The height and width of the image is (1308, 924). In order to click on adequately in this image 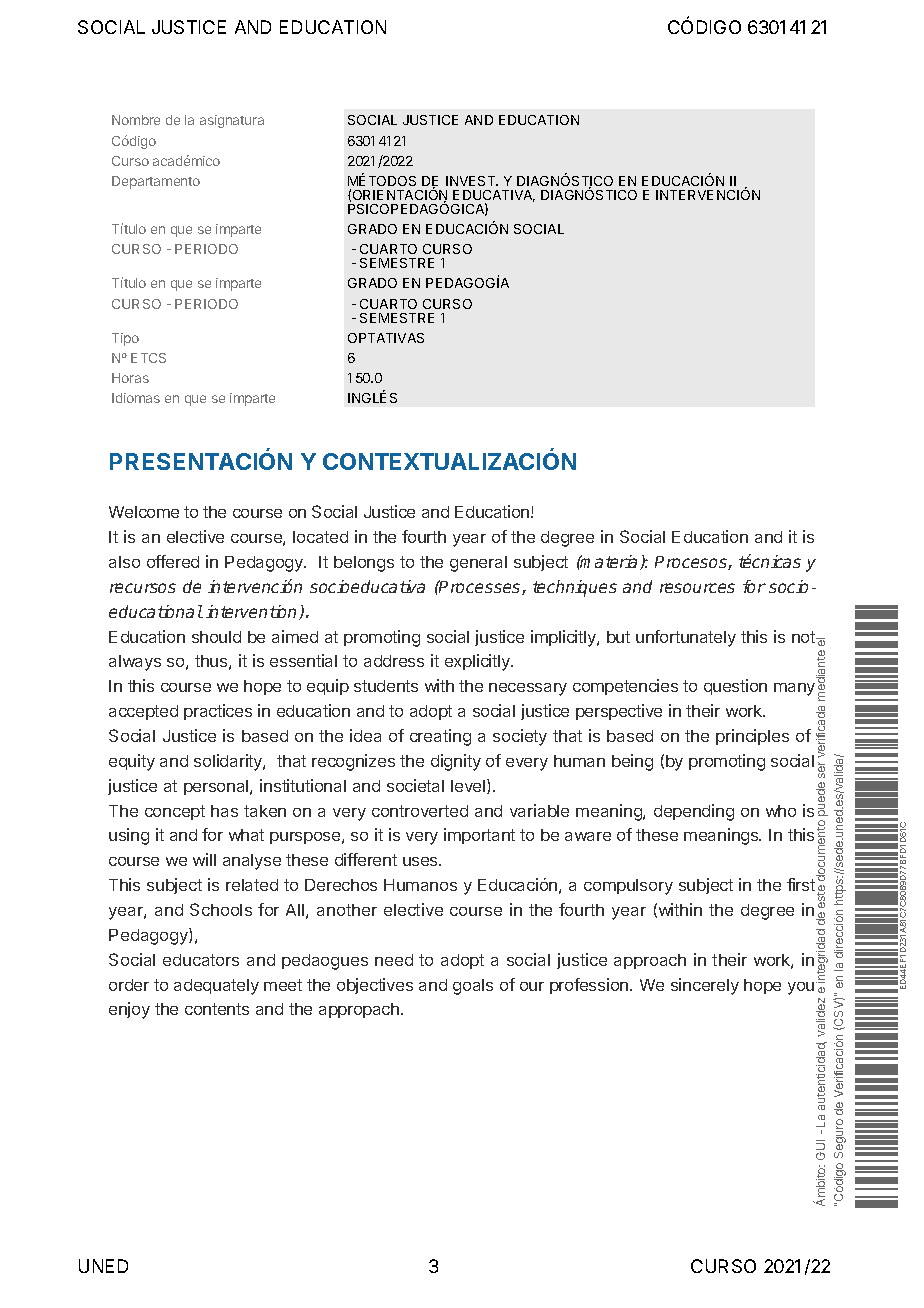, I will do `click(216, 987)`.
